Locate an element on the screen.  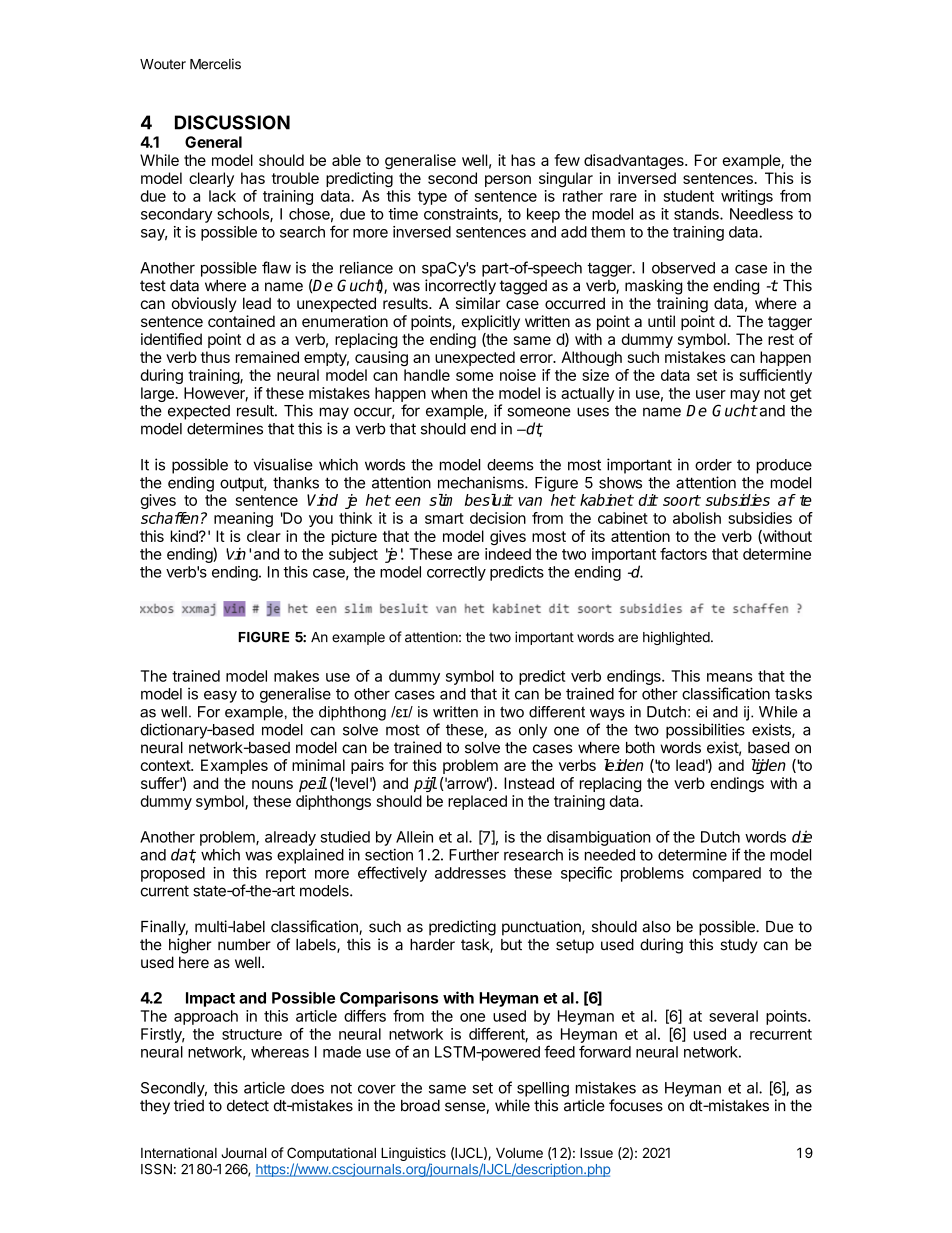
highlighted is located at coordinates (676, 638).
